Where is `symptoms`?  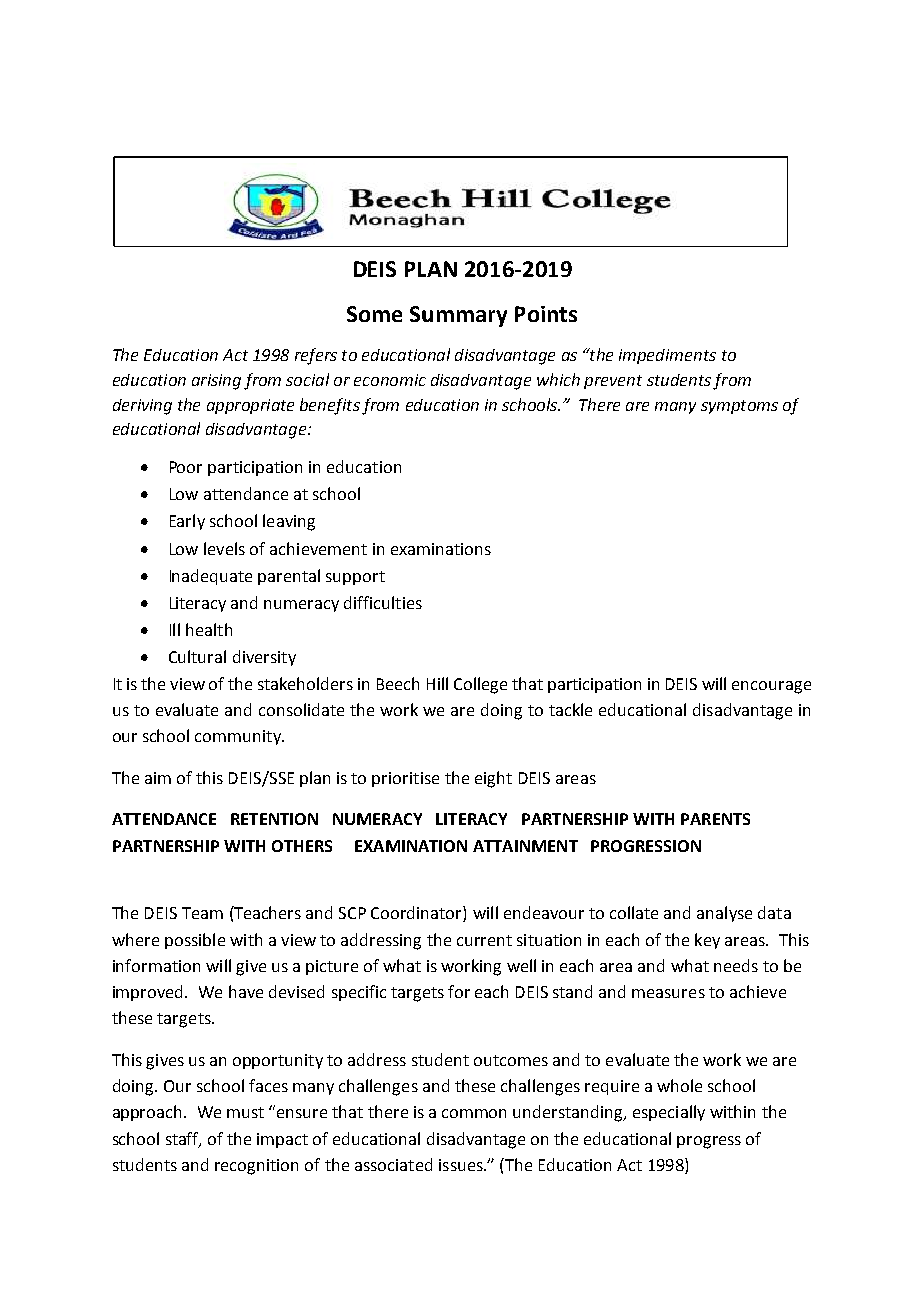 symptoms is located at coordinates (739, 407).
